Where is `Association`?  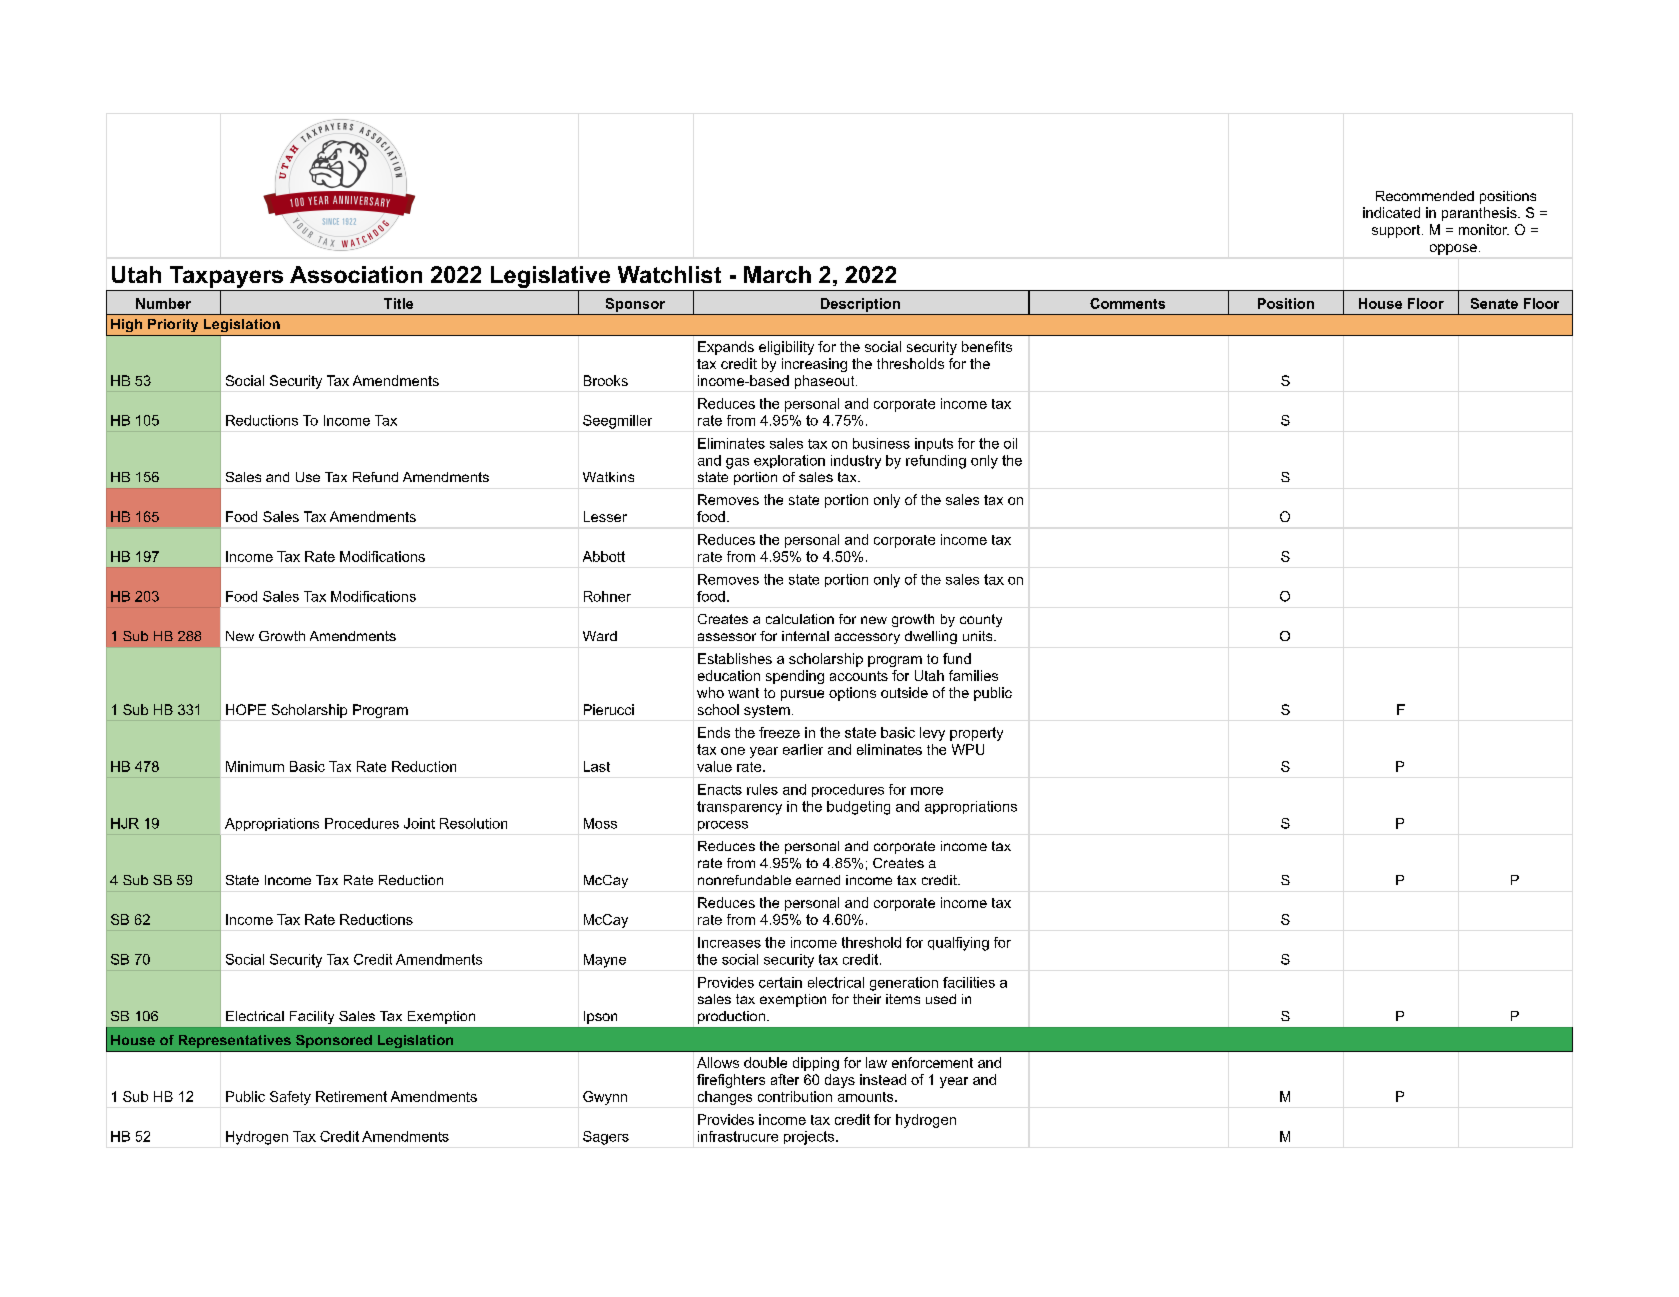 Association is located at coordinates (356, 274).
